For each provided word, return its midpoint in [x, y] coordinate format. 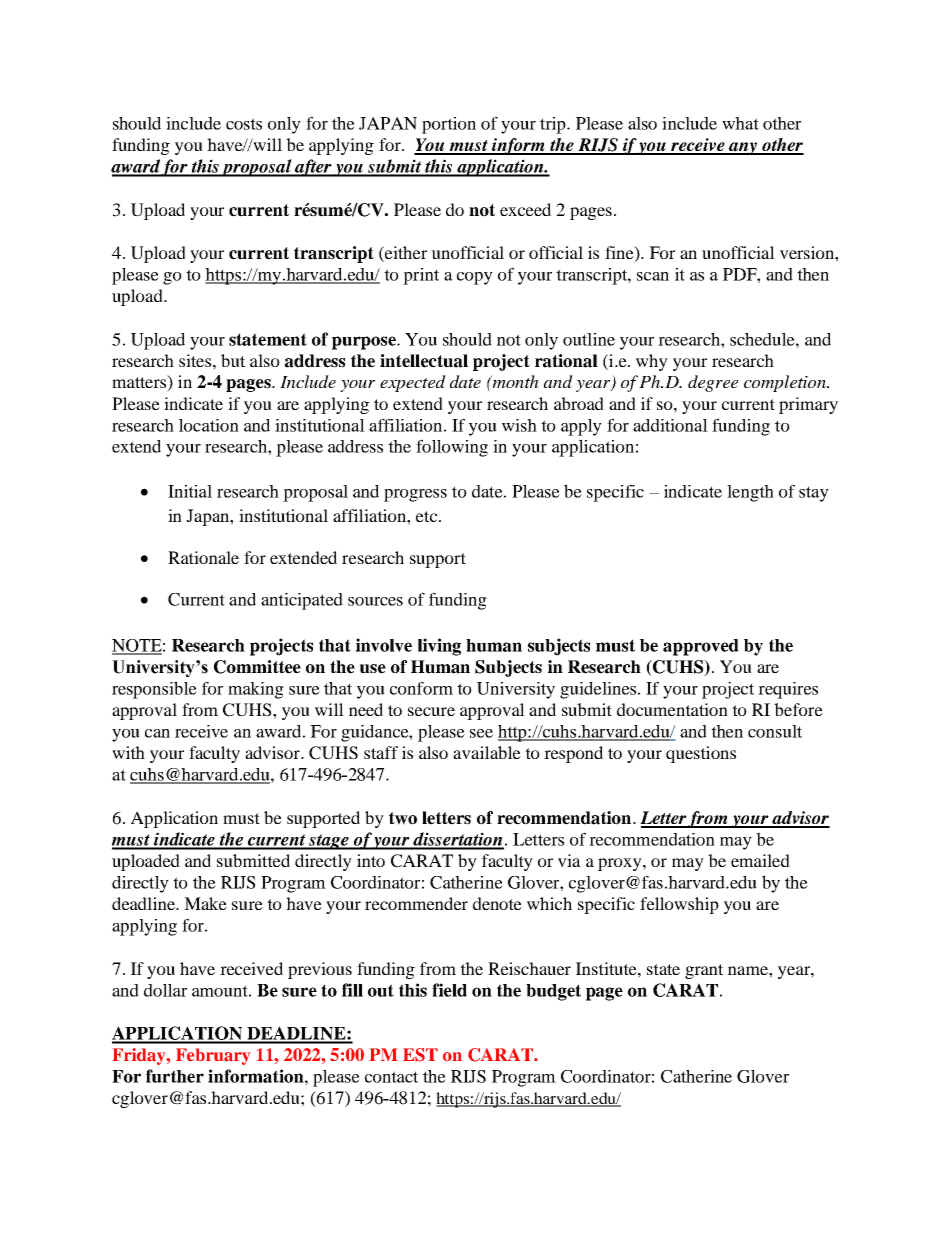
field [449, 990]
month [515, 381]
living [439, 647]
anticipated [302, 601]
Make [205, 903]
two [403, 818]
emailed [760, 860]
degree [713, 383]
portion [449, 125]
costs [244, 124]
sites [196, 360]
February [213, 1056]
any [743, 148]
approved [701, 647]
